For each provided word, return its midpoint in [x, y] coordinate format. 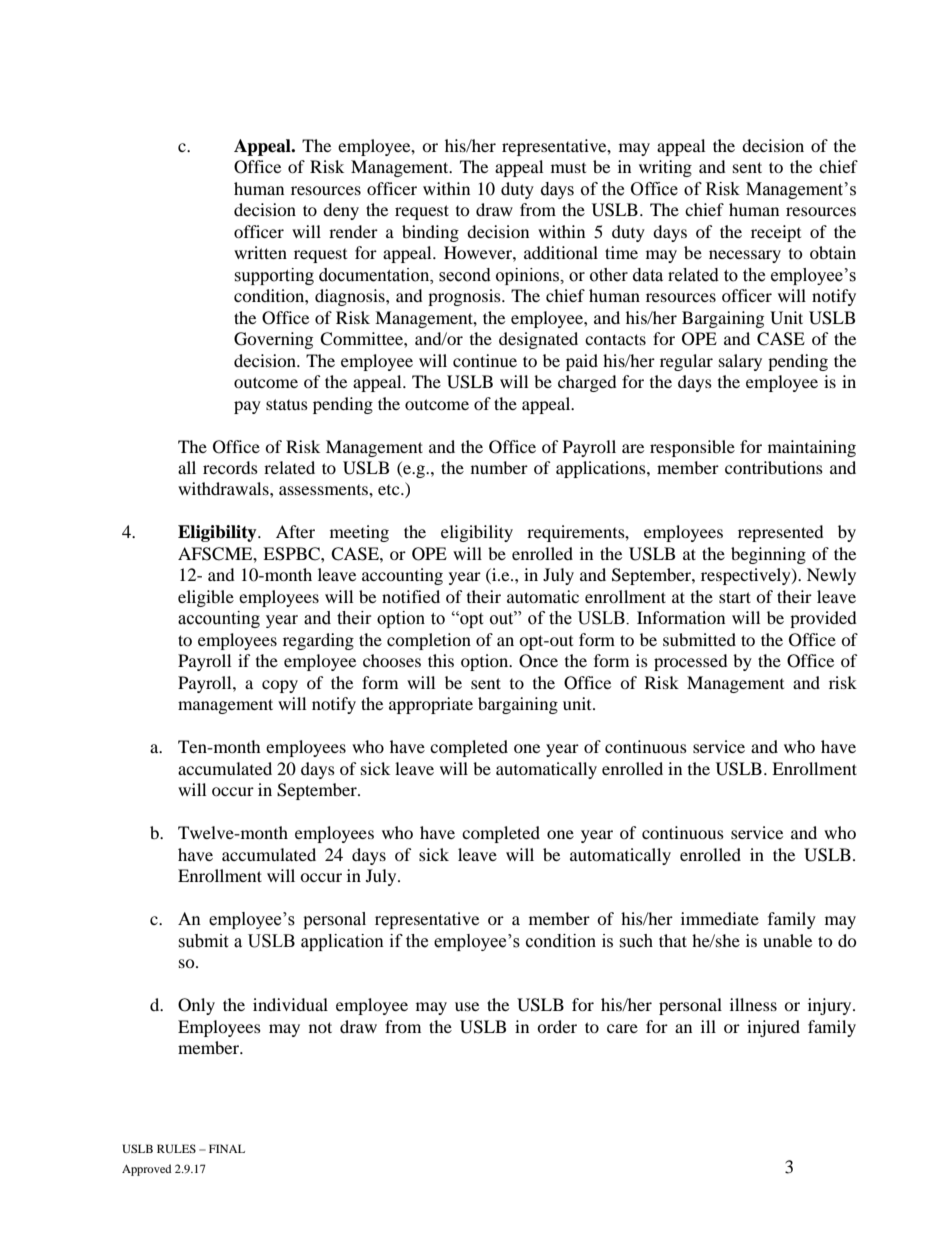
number [499, 467]
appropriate [431, 705]
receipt [776, 233]
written [260, 252]
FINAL [227, 1148]
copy [280, 686]
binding [430, 233]
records [230, 467]
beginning [768, 555]
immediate [720, 918]
